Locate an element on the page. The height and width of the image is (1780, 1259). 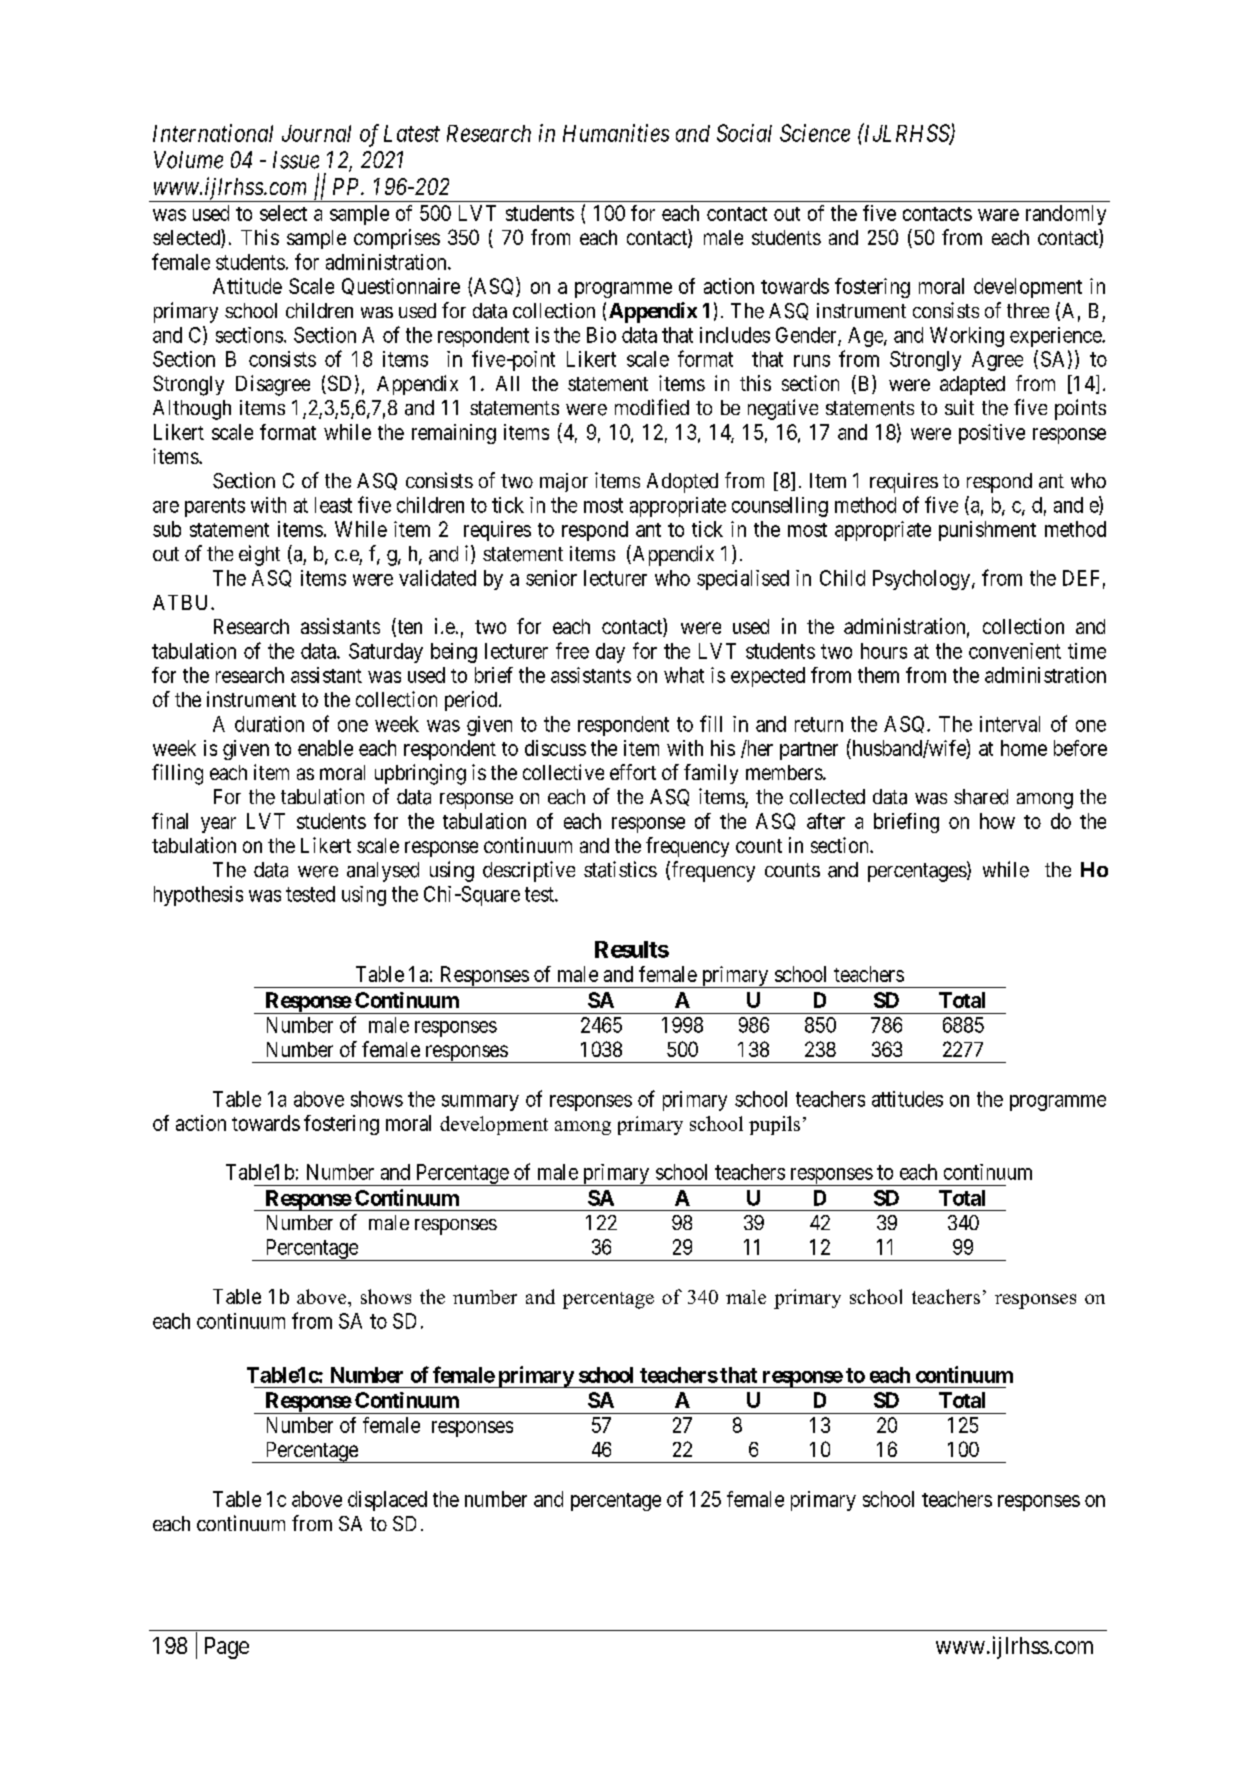
pupils is located at coordinates (774, 1125).
